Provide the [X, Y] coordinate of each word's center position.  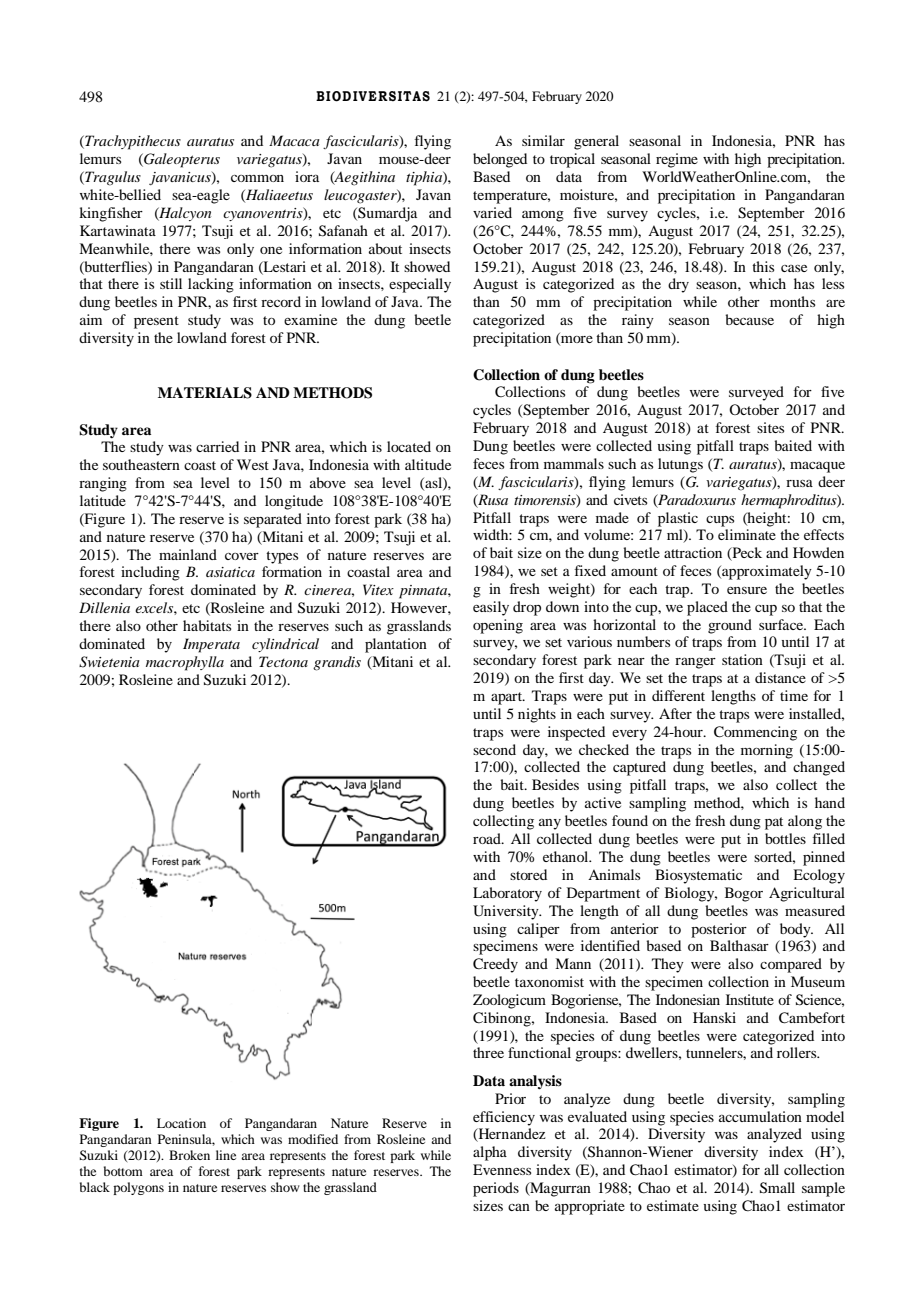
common [257, 178]
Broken [189, 1155]
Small [777, 1188]
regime [677, 160]
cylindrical [285, 645]
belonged [500, 160]
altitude [428, 464]
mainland [188, 554]
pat [774, 823]
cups [720, 521]
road [488, 838]
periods [496, 1189]
